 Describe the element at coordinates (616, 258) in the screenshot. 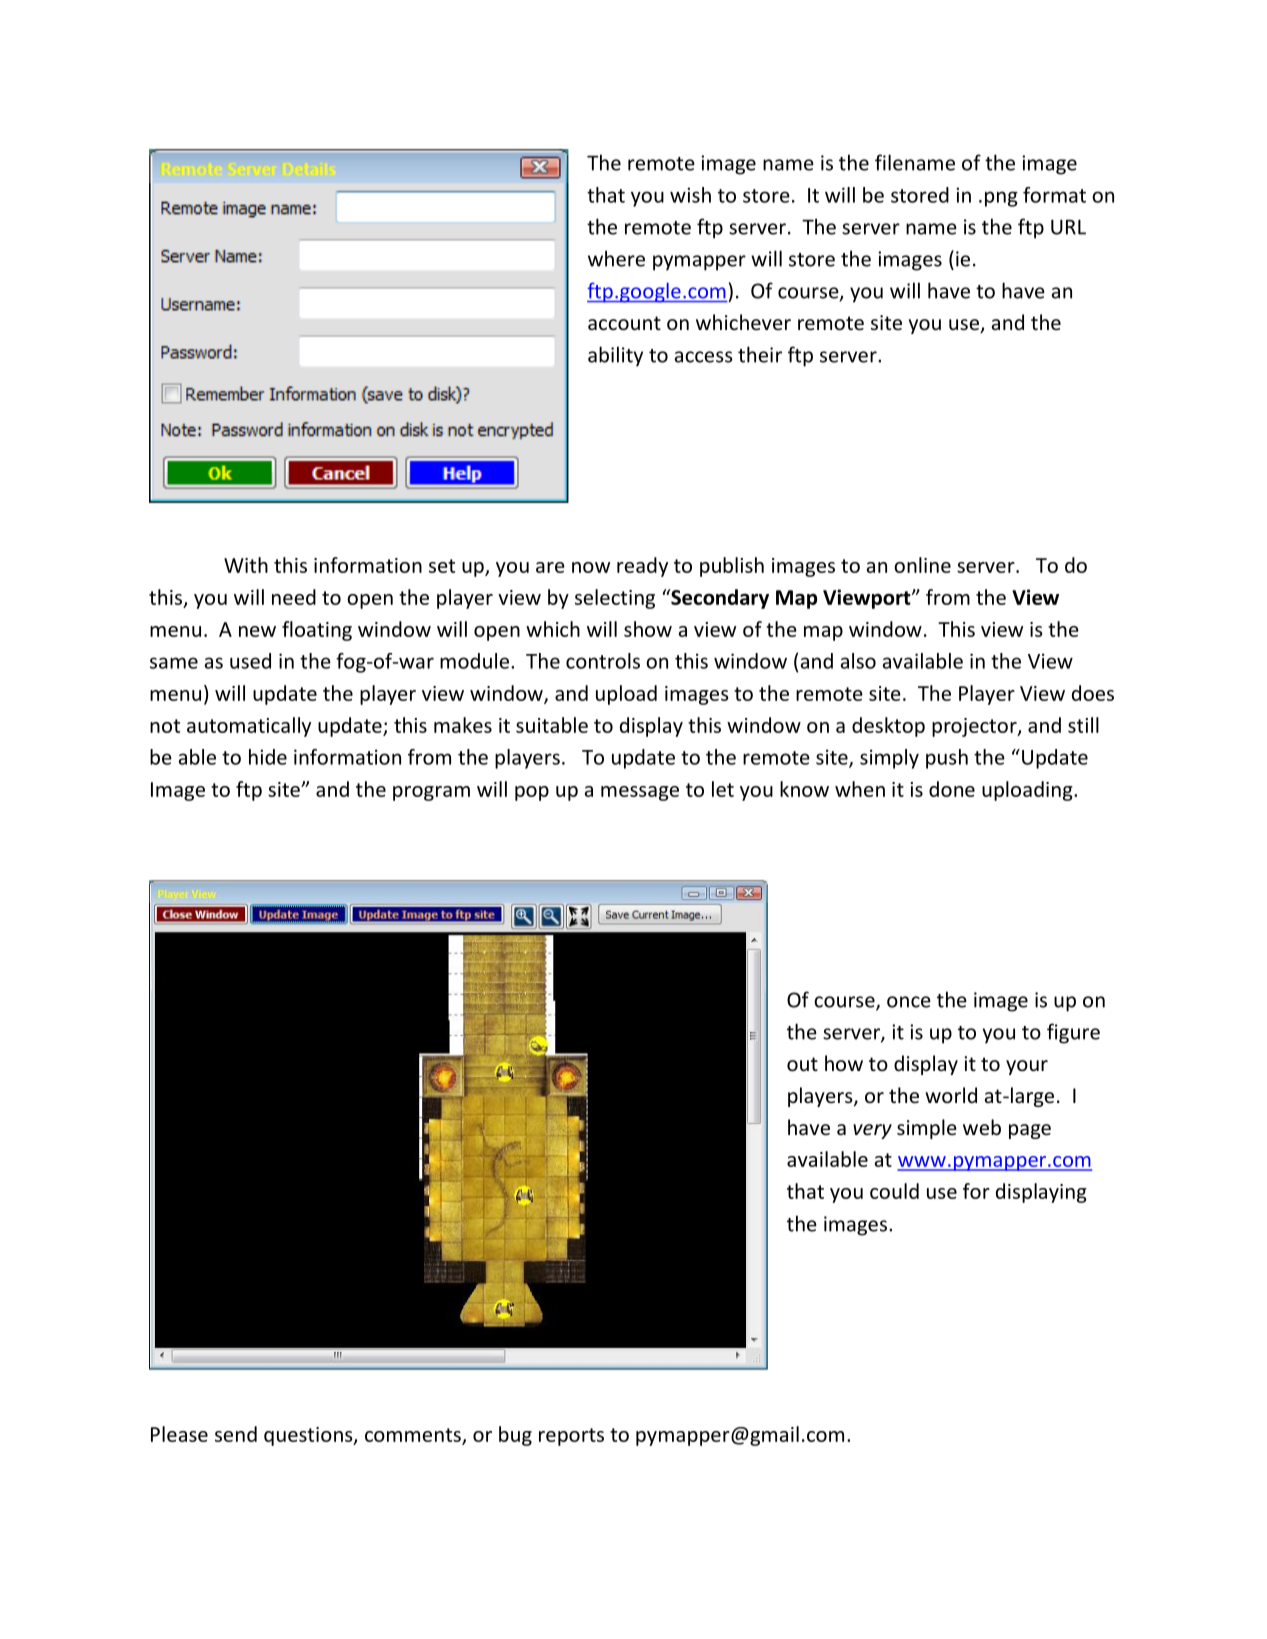

I see `where` at that location.
